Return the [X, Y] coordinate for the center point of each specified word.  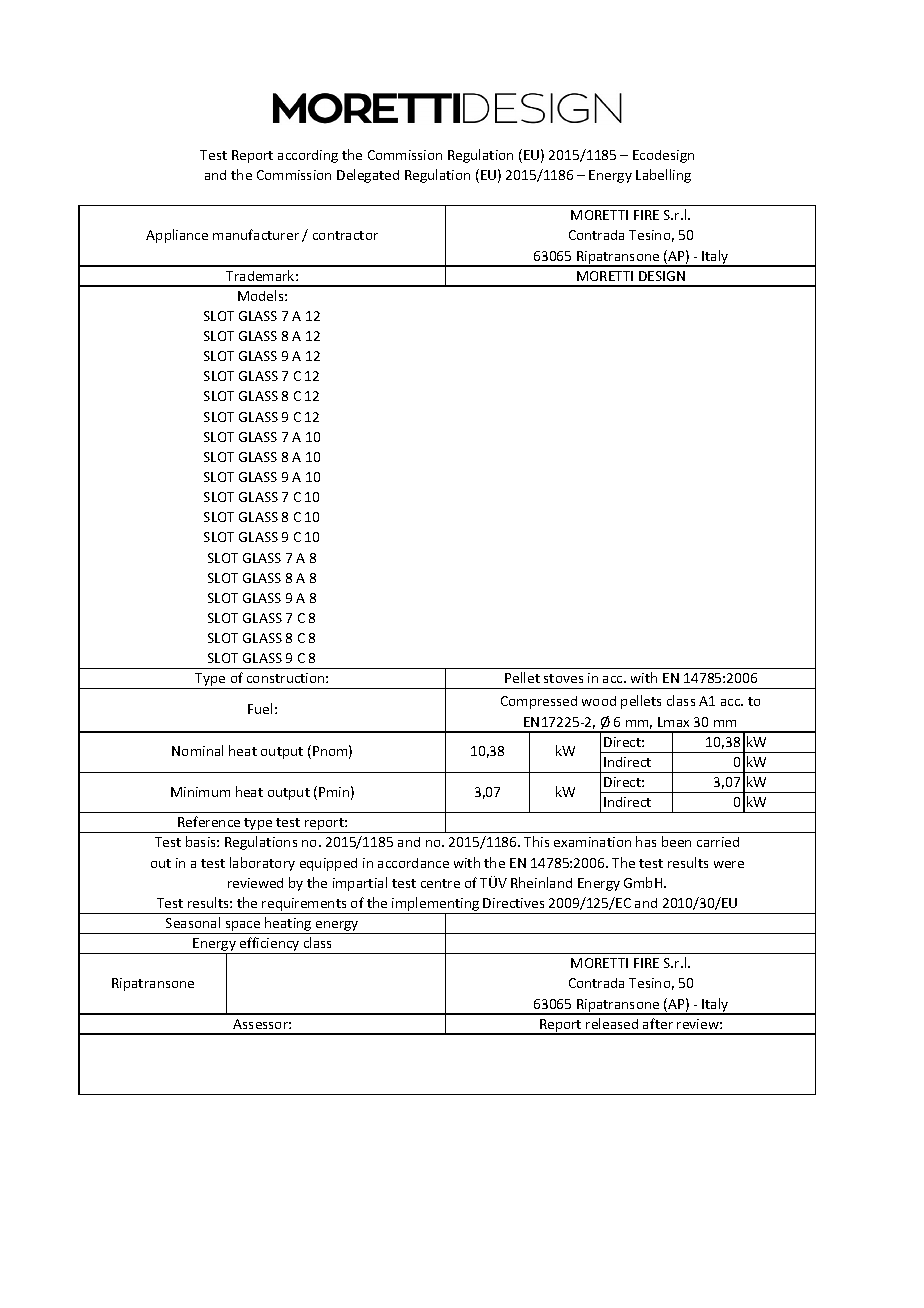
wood [599, 701]
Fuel [260, 708]
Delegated [368, 176]
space [243, 927]
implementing [436, 905]
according [308, 156]
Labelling [663, 176]
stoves [563, 678]
